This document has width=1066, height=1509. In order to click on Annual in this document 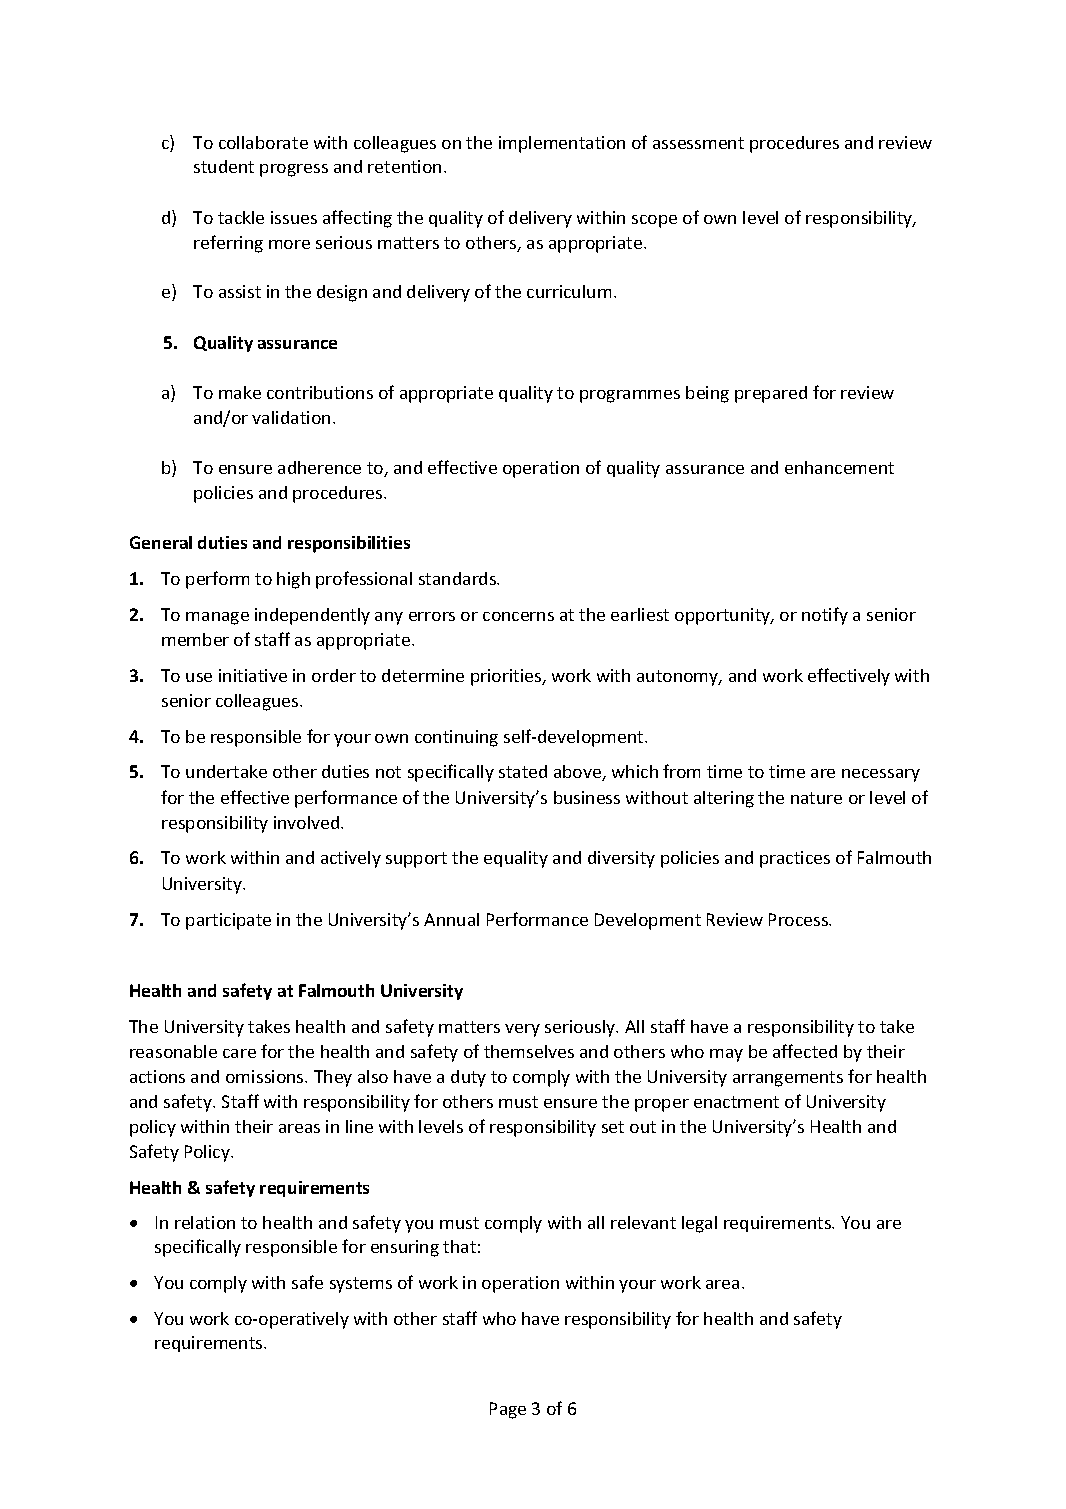, I will do `click(451, 919)`.
